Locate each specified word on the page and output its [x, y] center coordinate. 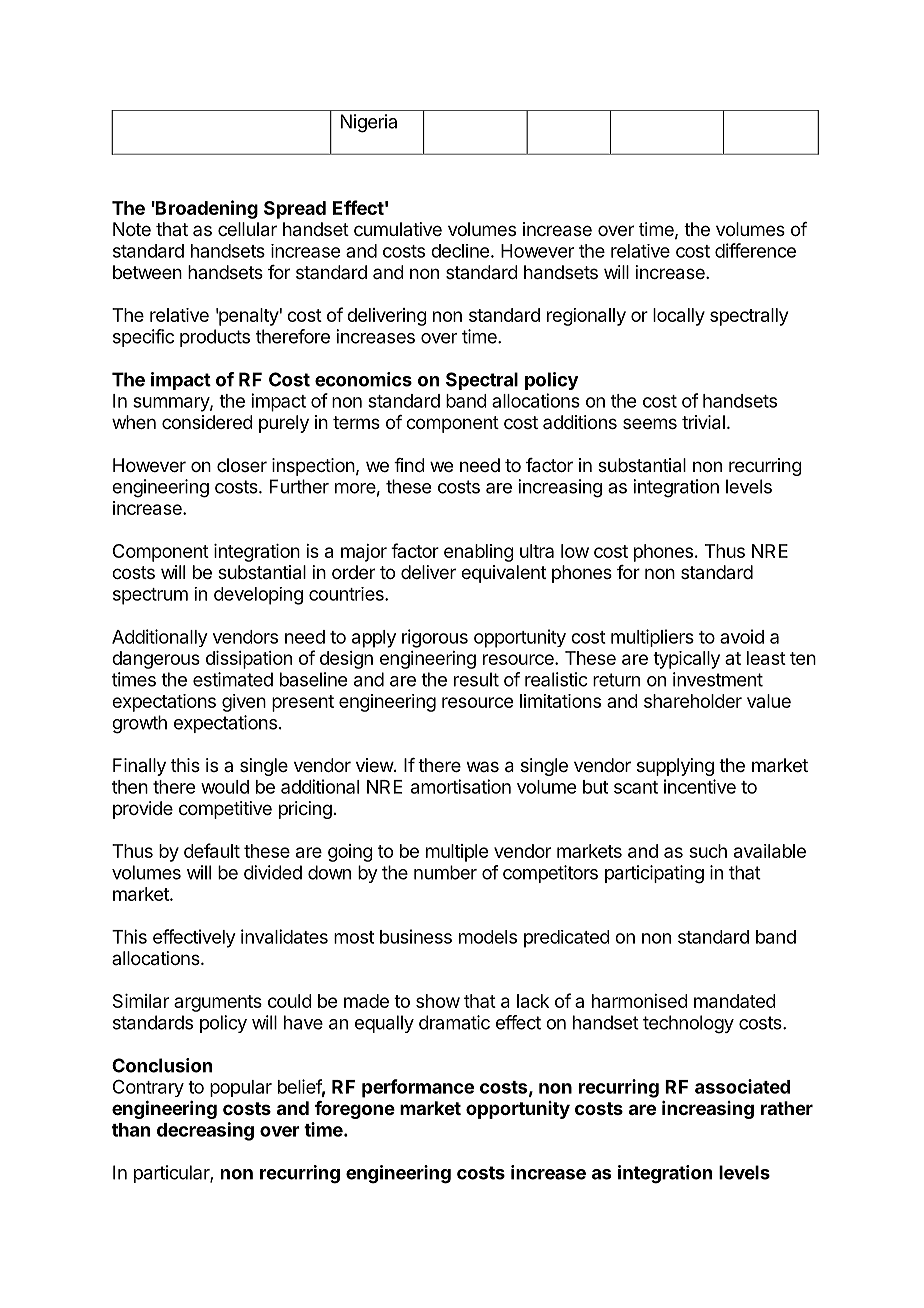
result [476, 679]
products [215, 338]
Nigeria [369, 123]
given [244, 703]
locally [679, 317]
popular [241, 1088]
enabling [479, 553]
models [488, 937]
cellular [247, 229]
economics [363, 379]
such [708, 851]
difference [755, 250]
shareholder [693, 701]
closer [242, 465]
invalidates [284, 936]
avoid [742, 636]
